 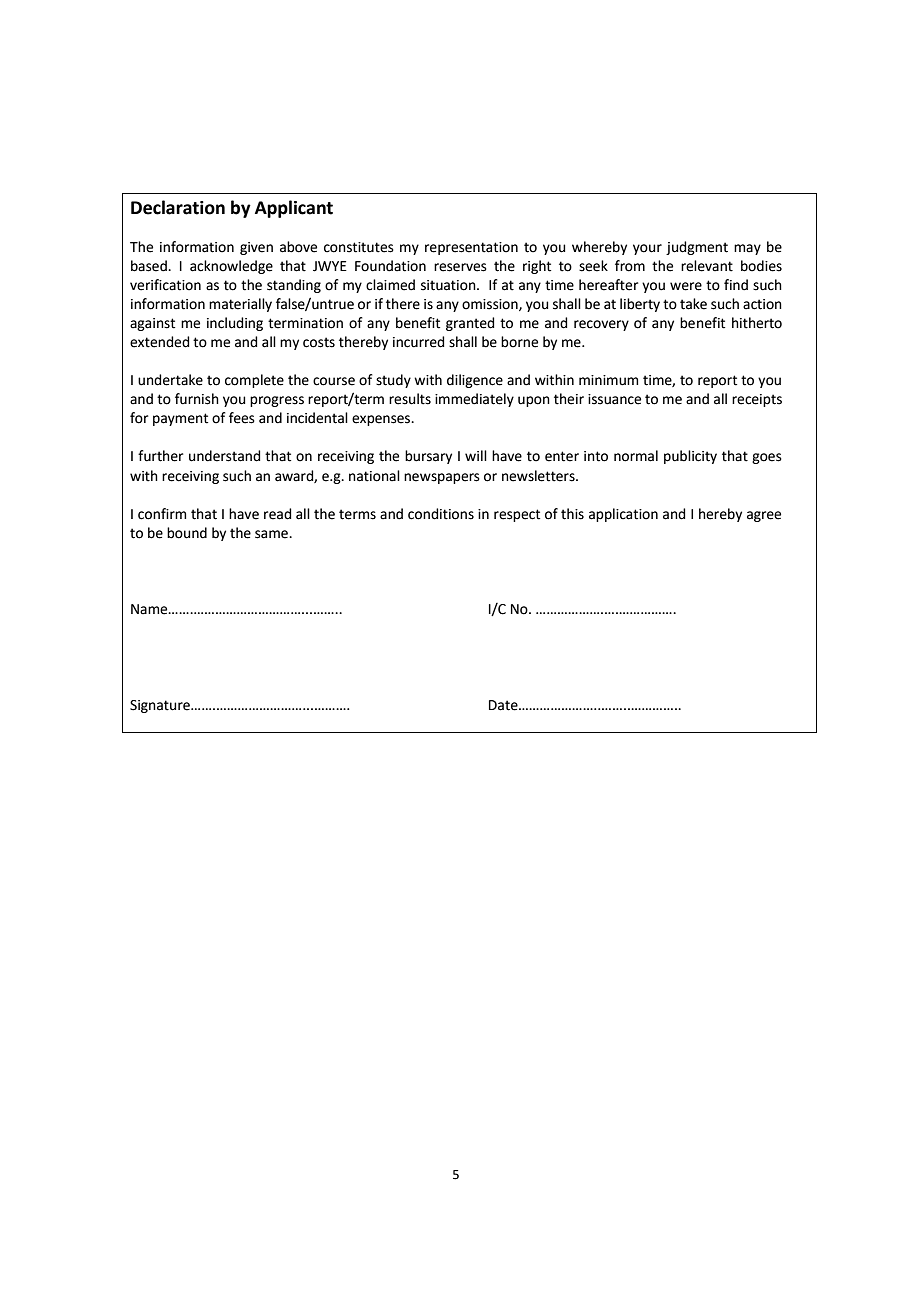 What do you see at coordinates (418, 342) in the screenshot?
I see `incurred` at bounding box center [418, 342].
